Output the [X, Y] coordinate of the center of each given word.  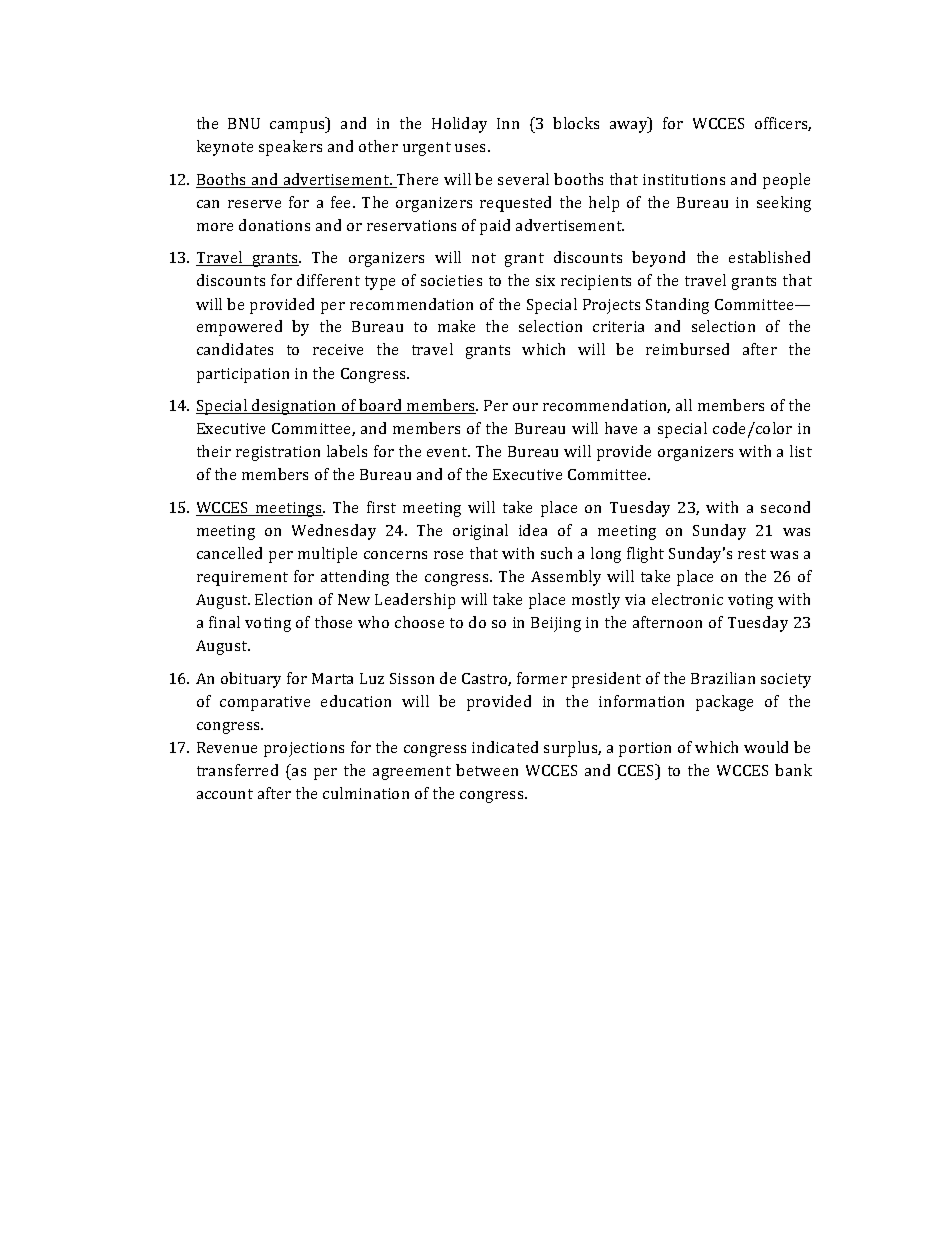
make [456, 326]
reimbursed [687, 349]
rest [752, 554]
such [556, 553]
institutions [684, 179]
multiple [327, 555]
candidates [235, 349]
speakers [290, 148]
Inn [508, 123]
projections [304, 749]
